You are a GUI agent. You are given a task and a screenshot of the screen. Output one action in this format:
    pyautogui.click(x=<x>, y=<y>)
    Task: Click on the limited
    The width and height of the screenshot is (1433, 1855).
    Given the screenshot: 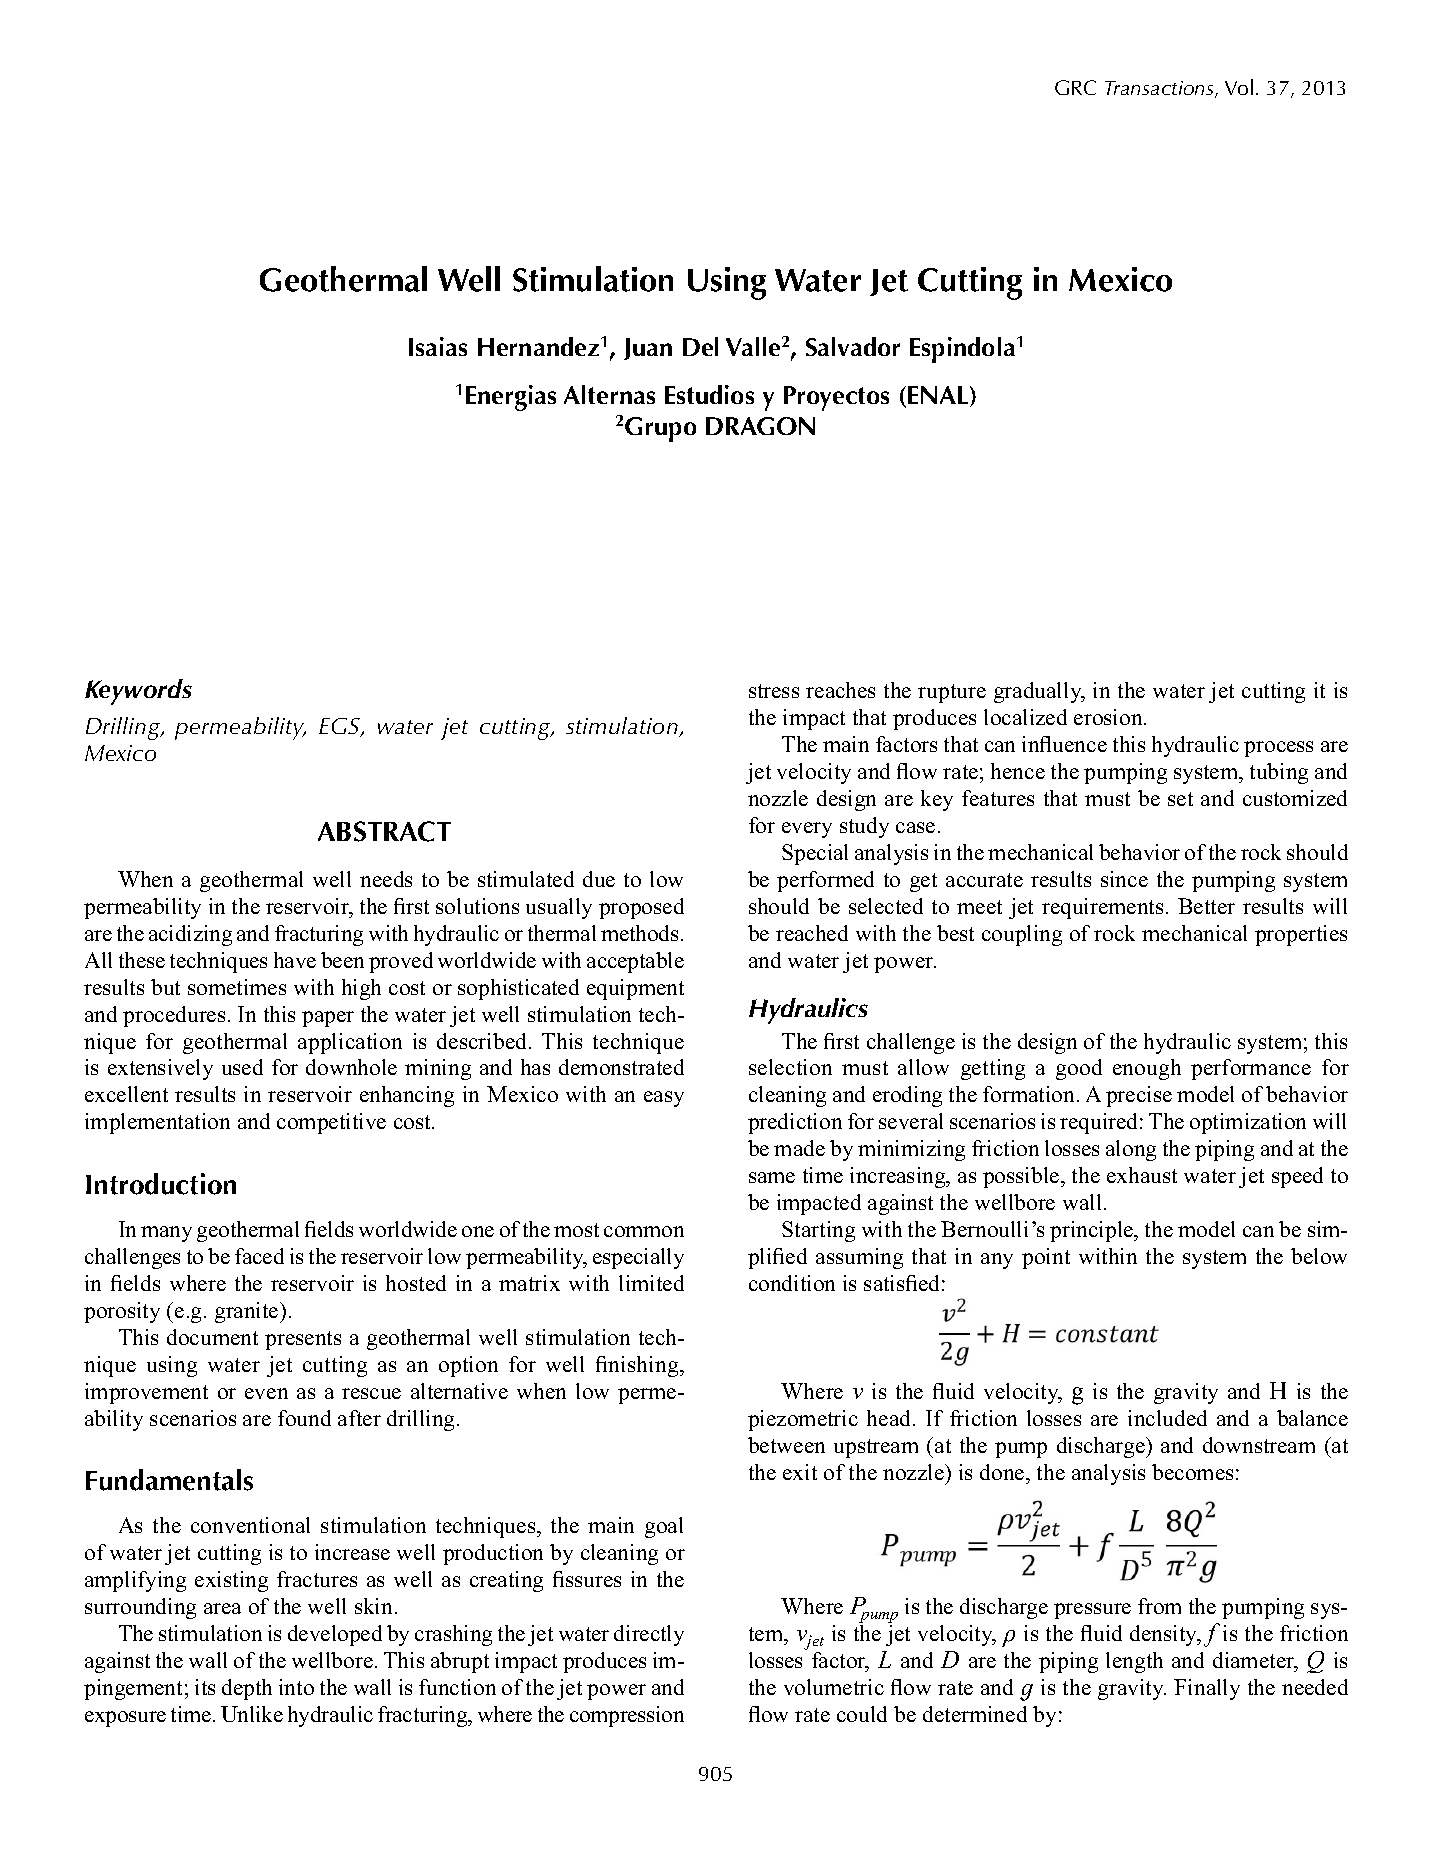 What is the action you would take?
    pyautogui.click(x=651, y=1283)
